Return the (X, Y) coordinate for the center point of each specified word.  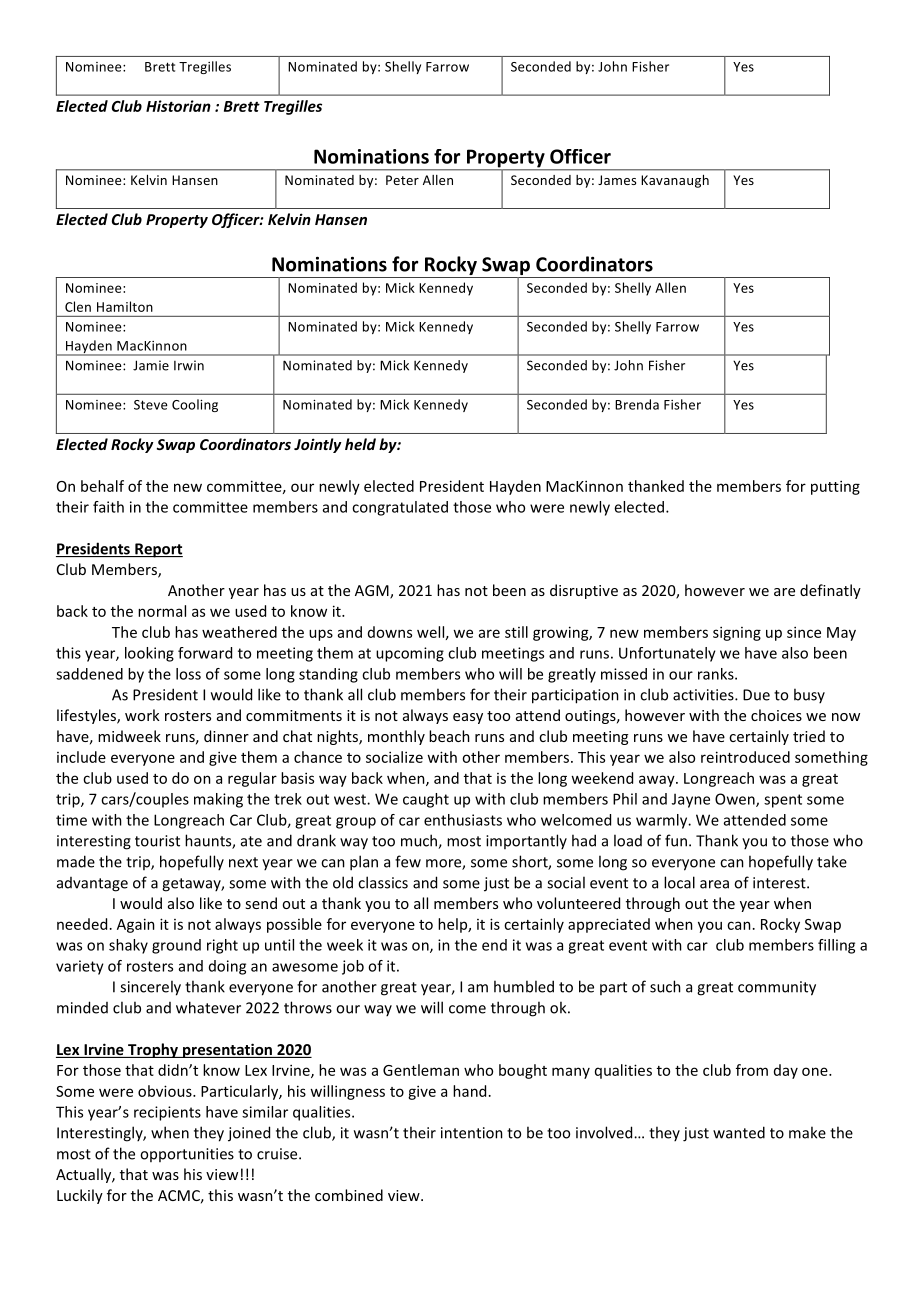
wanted (739, 1132)
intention (472, 1133)
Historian (178, 106)
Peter (402, 180)
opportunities (187, 1155)
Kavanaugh (675, 181)
